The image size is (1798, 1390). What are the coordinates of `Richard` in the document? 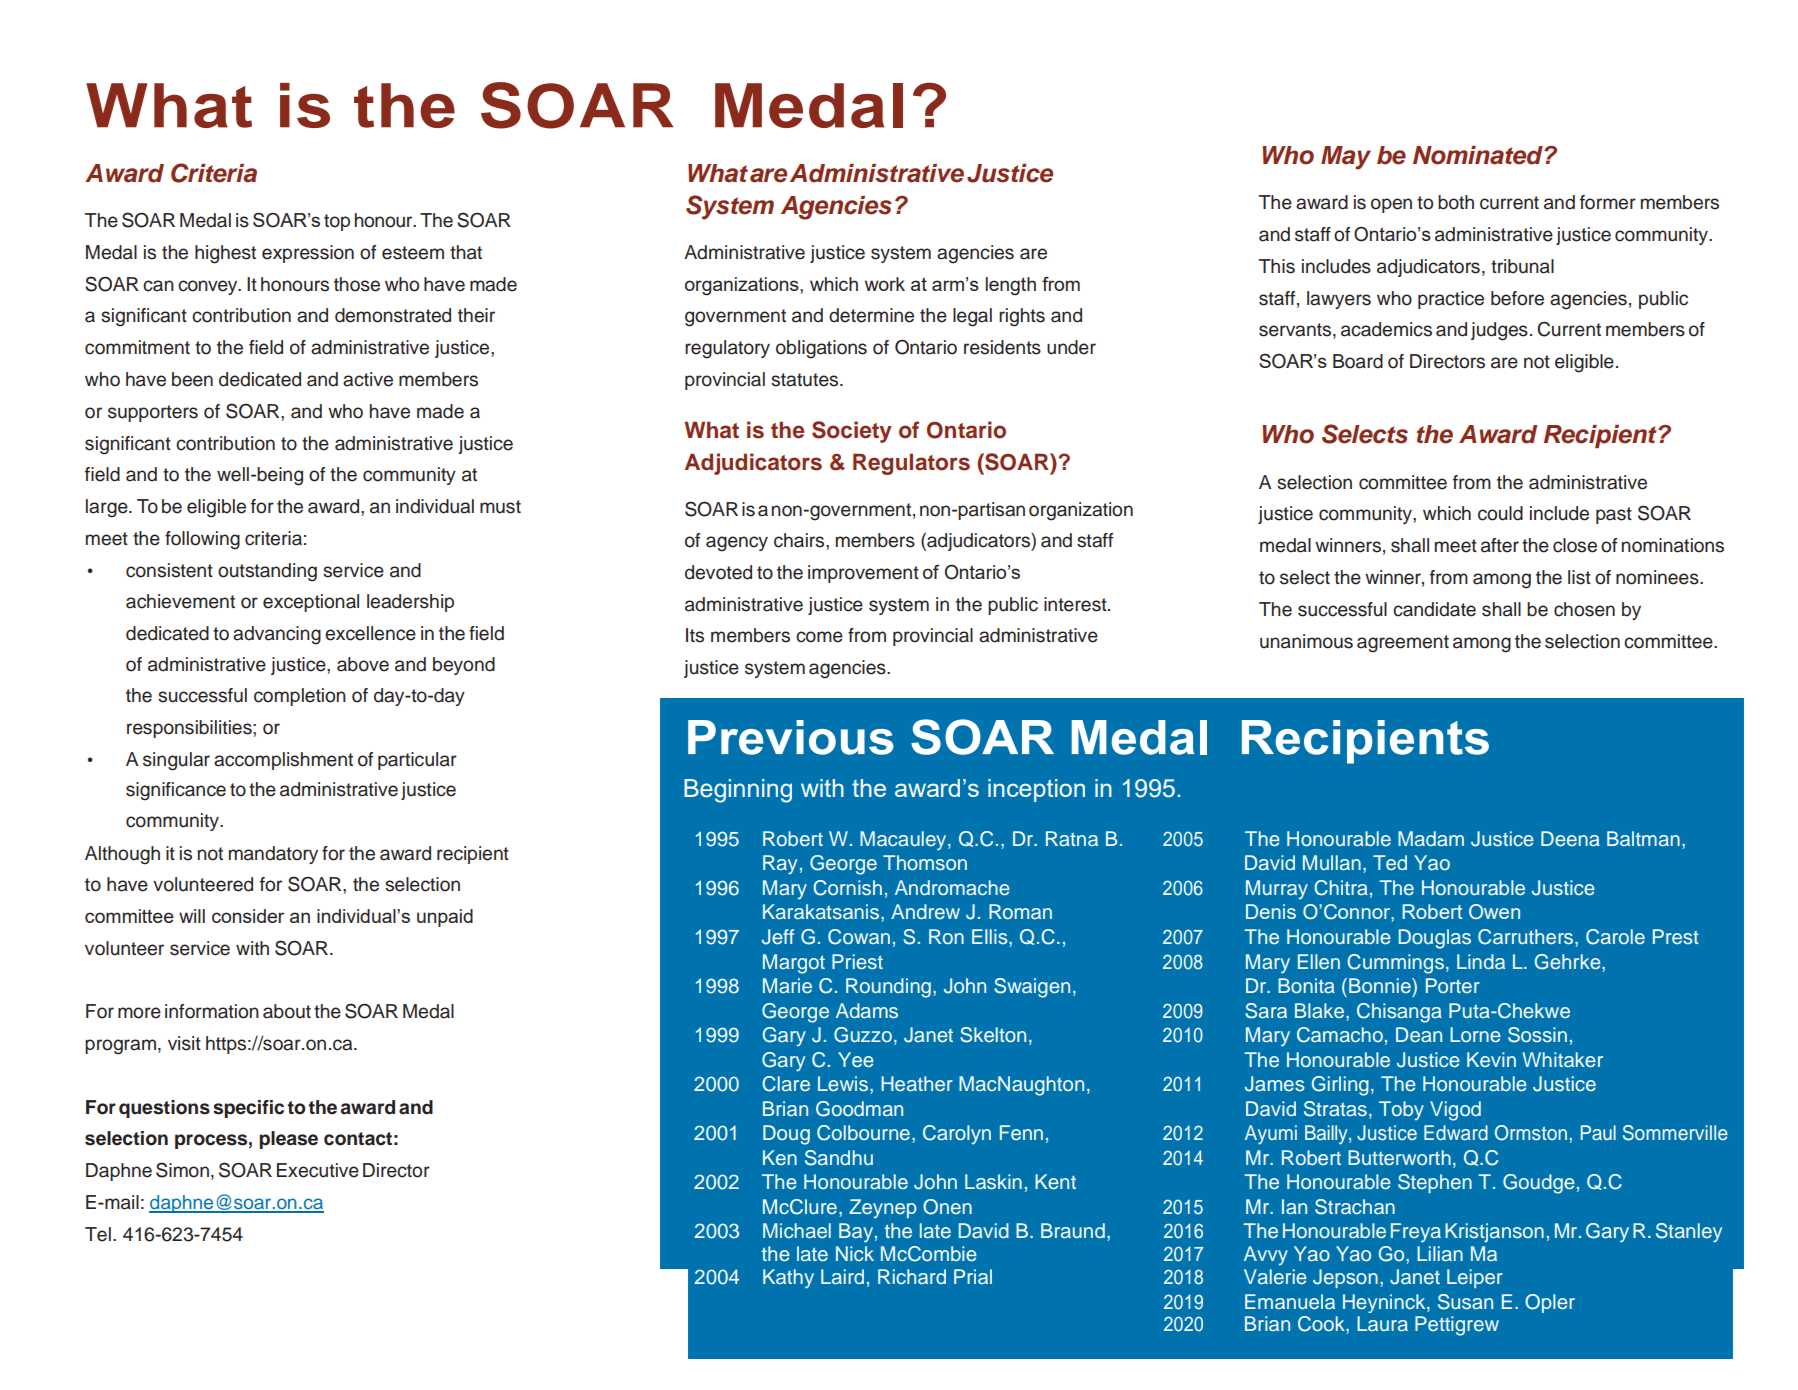 It's located at (912, 1276).
